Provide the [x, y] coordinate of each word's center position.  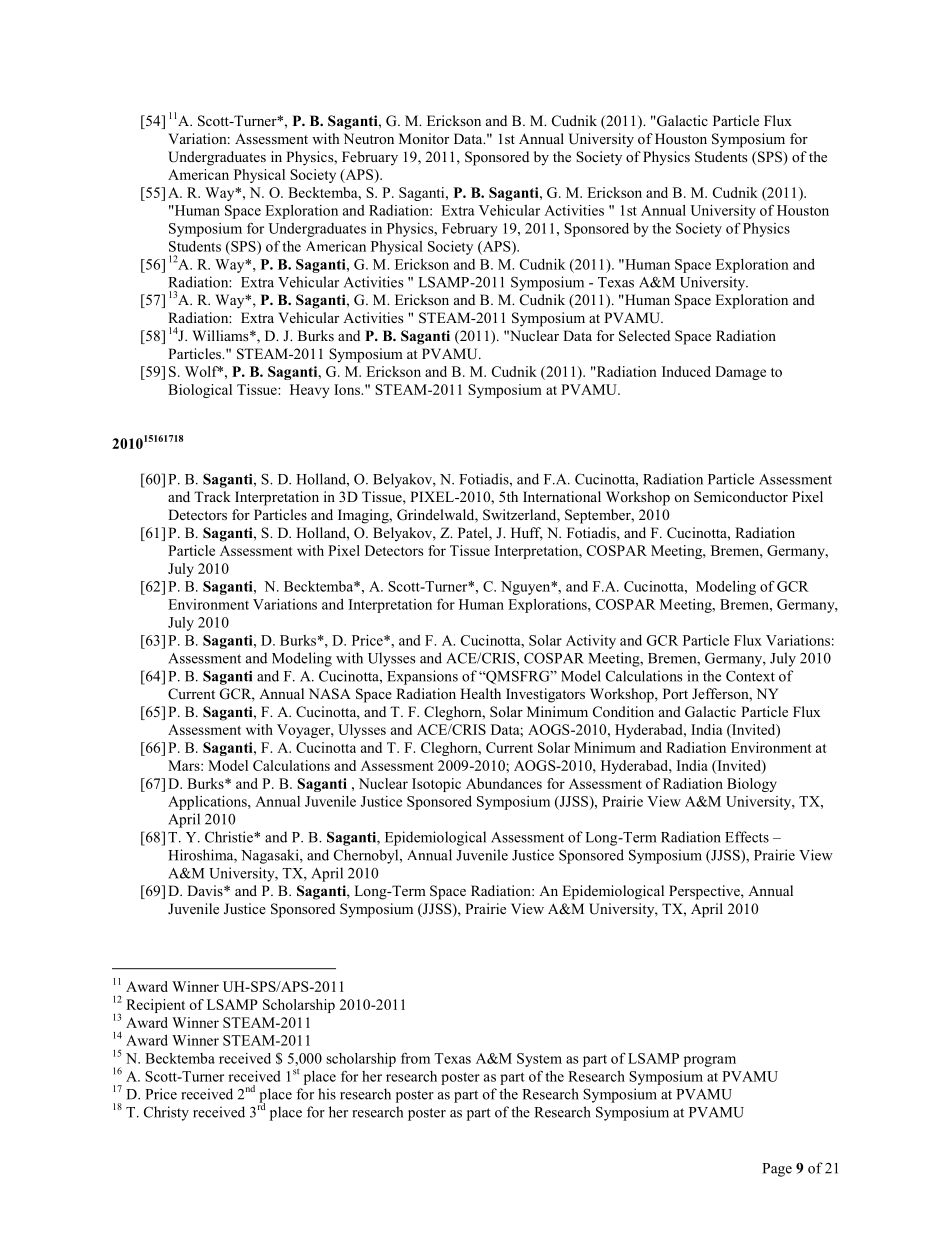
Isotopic [436, 785]
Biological [200, 391]
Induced [686, 371]
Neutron [369, 138]
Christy [166, 1113]
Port [675, 693]
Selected [644, 336]
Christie [230, 837]
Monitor [424, 138]
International [562, 496]
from [415, 1058]
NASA [330, 694]
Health [480, 693]
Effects [747, 837]
